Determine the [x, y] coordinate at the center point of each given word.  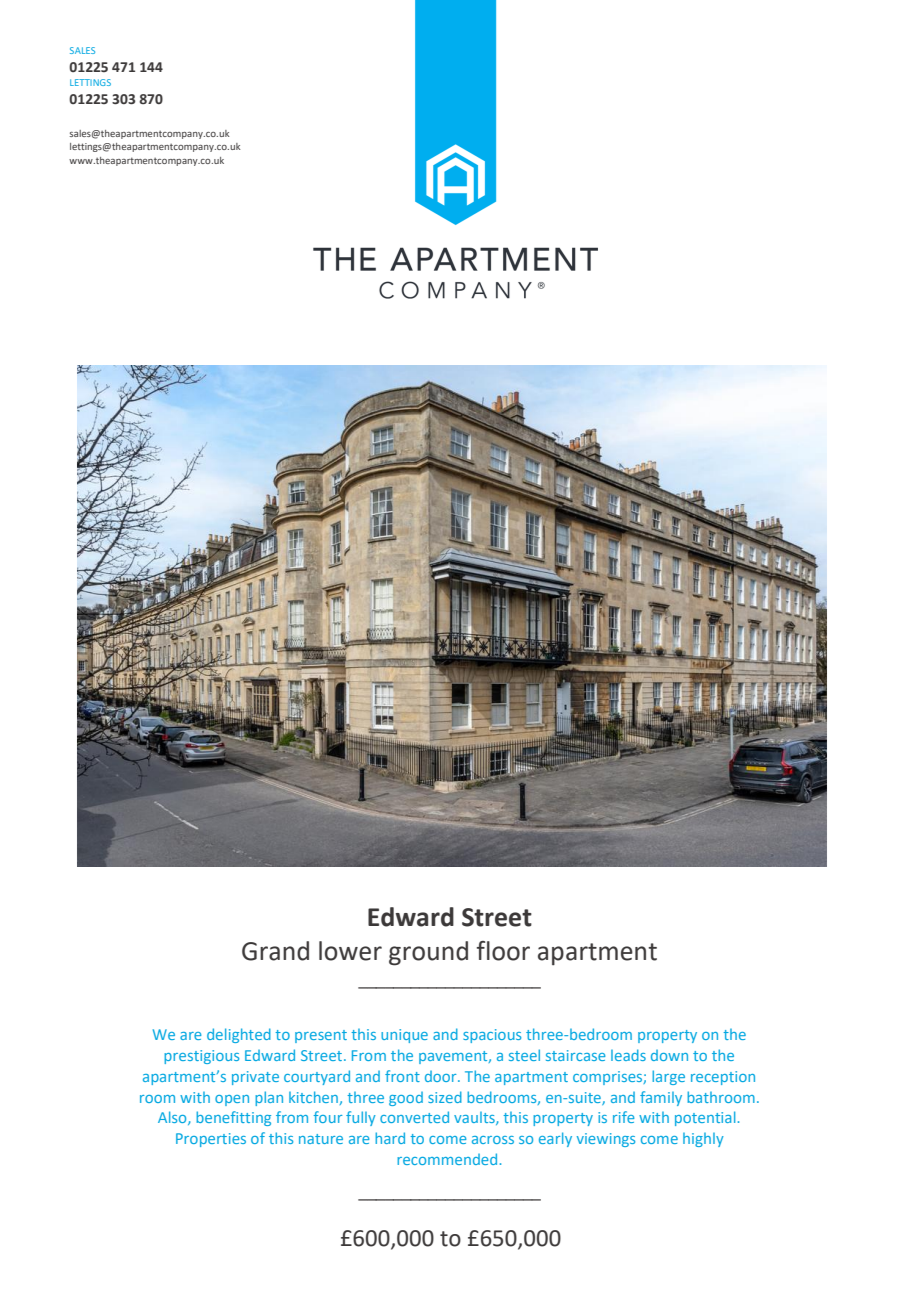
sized [445, 1097]
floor [503, 951]
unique [404, 1036]
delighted [239, 1035]
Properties [211, 1140]
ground [428, 953]
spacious [492, 1036]
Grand [275, 951]
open [232, 1100]
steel [524, 1055]
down [669, 1055]
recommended [447, 1159]
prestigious [201, 1057]
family [661, 1098]
